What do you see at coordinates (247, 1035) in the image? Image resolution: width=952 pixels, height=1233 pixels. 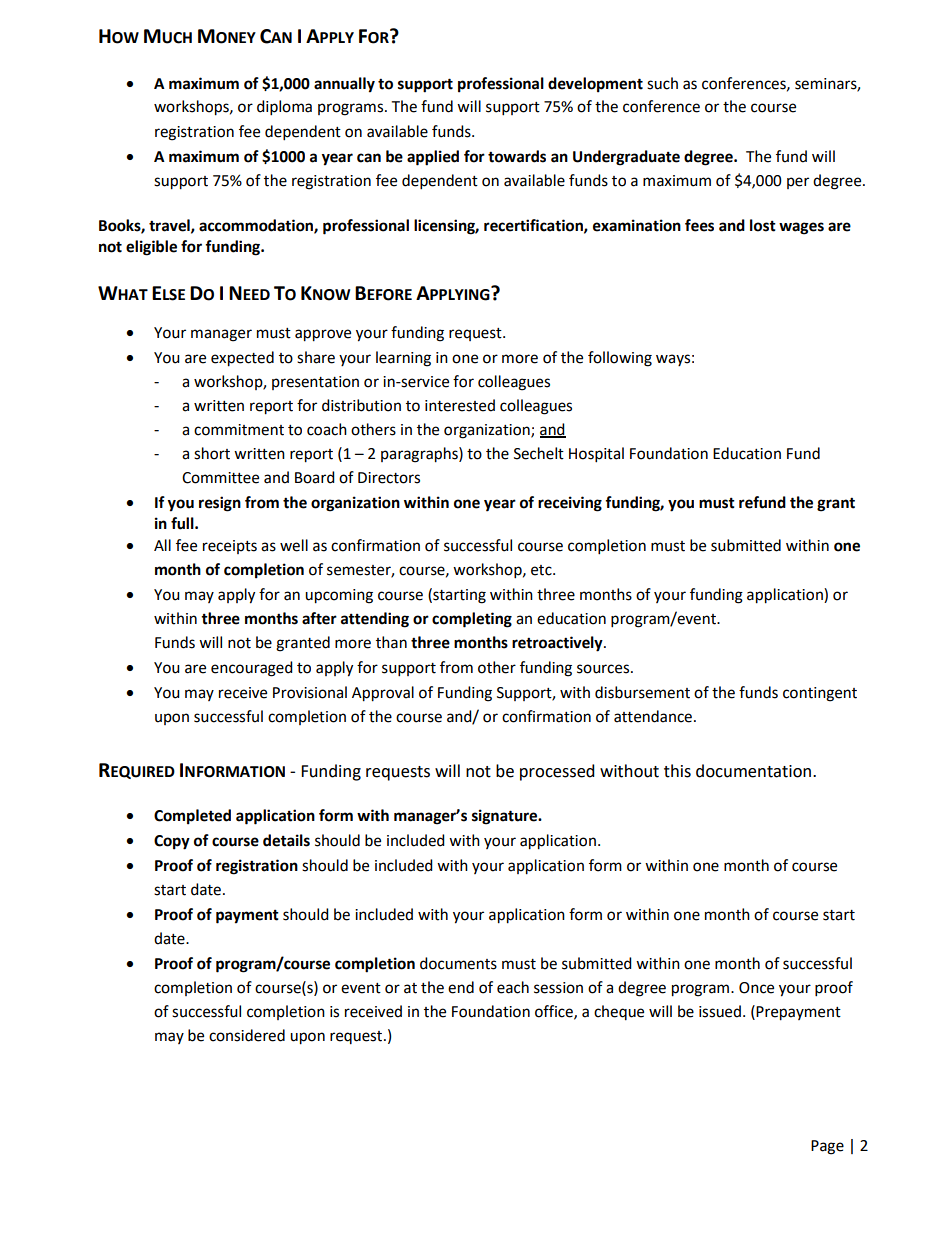 I see `considered` at bounding box center [247, 1035].
